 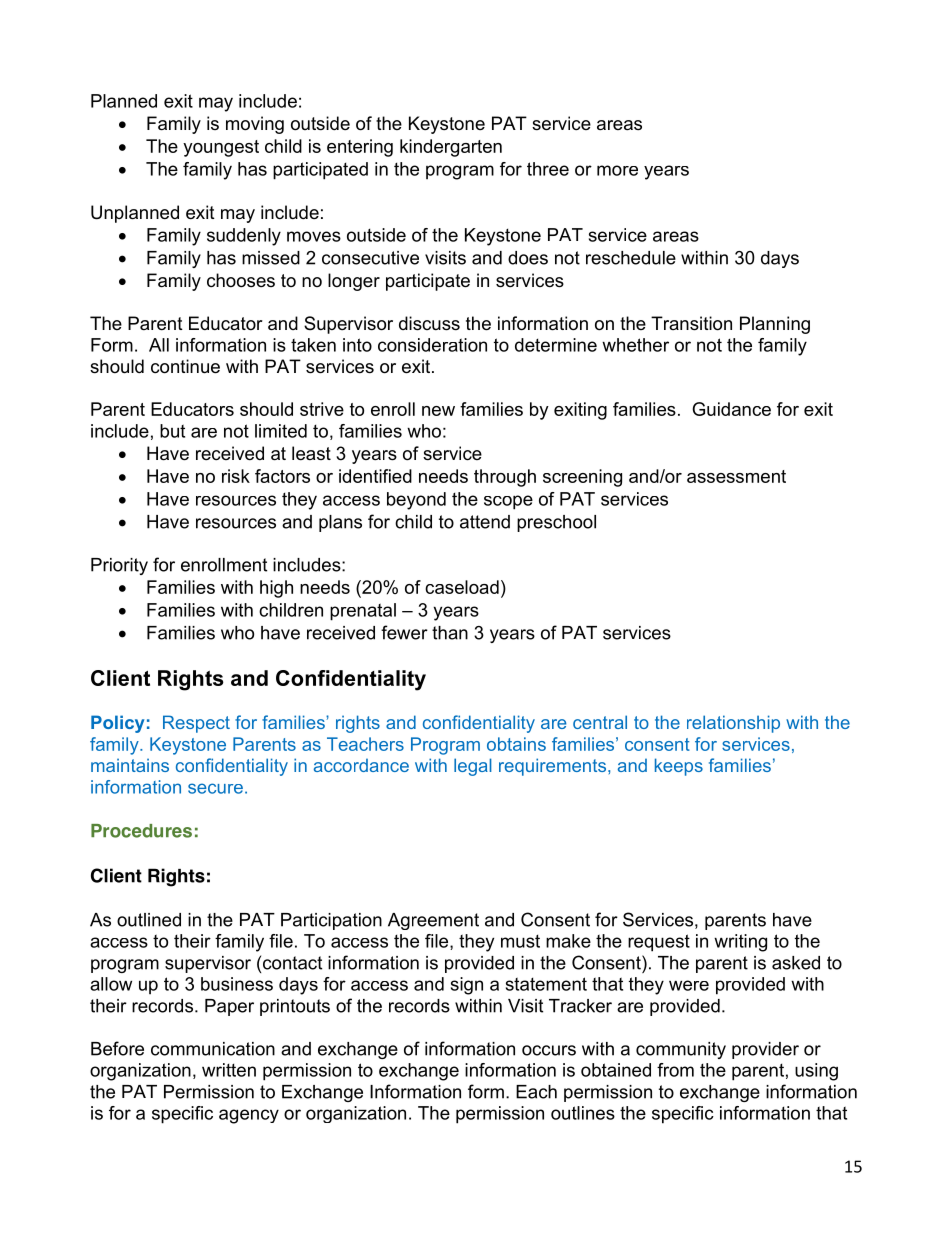 I want to click on more, so click(x=617, y=170).
